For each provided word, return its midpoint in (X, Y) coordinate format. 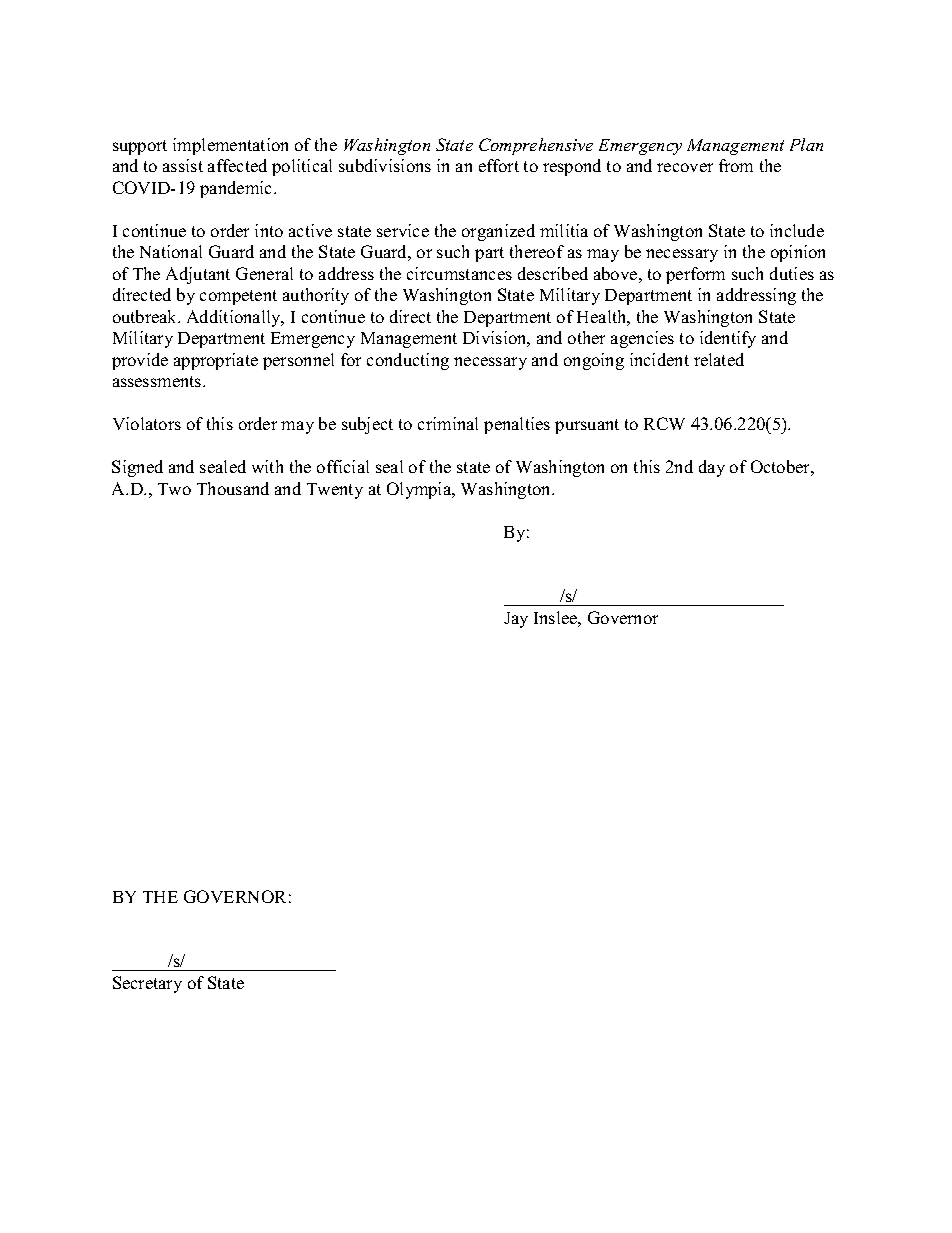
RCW (664, 423)
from (736, 165)
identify (728, 339)
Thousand (233, 488)
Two (174, 489)
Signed (137, 468)
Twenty (335, 491)
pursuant (587, 426)
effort (499, 165)
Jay (516, 620)
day (712, 468)
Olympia (420, 490)
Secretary (147, 984)
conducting (408, 361)
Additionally (235, 318)
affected (237, 165)
